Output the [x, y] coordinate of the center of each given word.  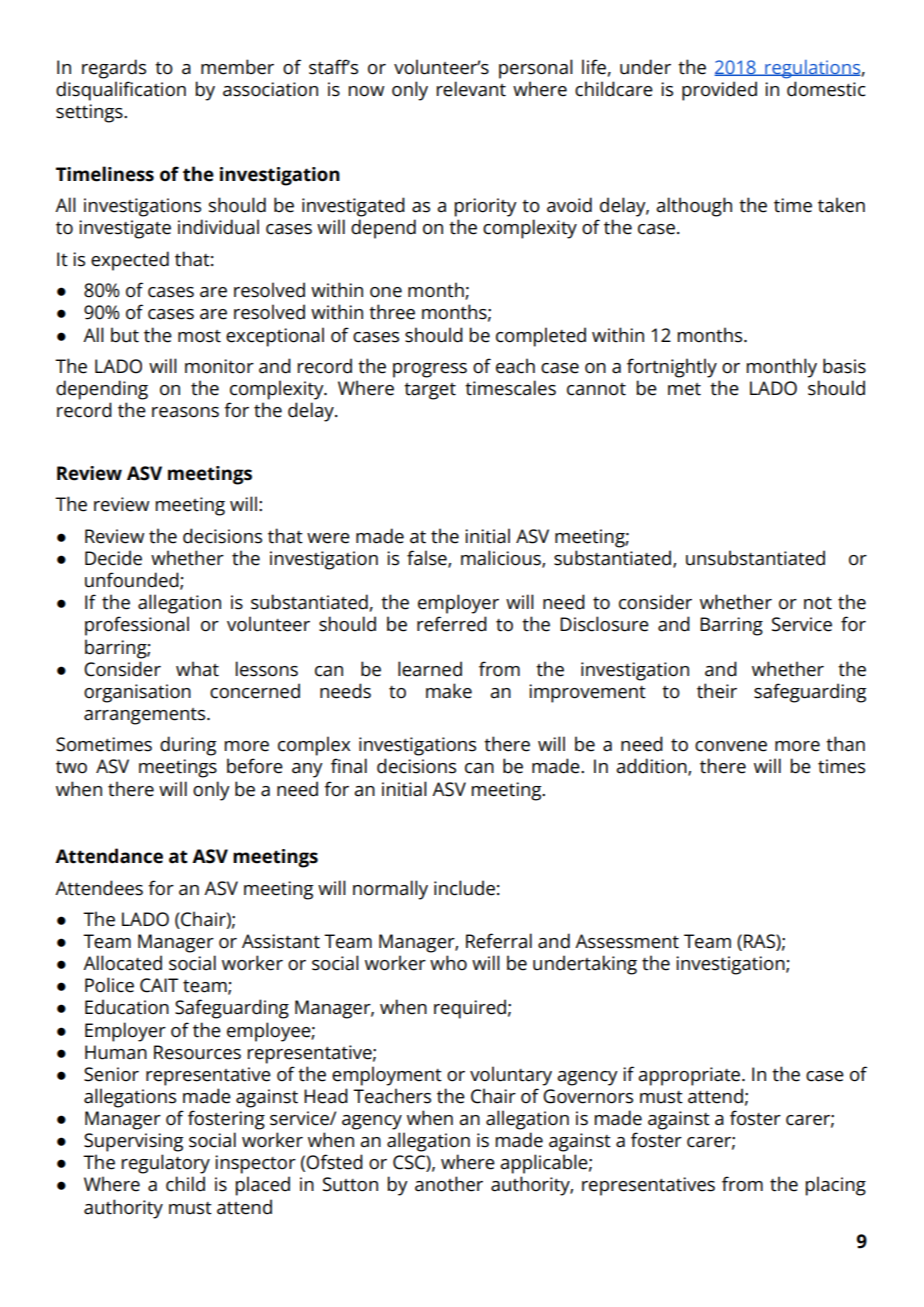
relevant [471, 89]
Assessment [627, 941]
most [199, 336]
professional [137, 626]
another [449, 1184]
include [464, 888]
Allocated [122, 963]
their [717, 691]
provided [719, 91]
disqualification [121, 91]
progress [430, 370]
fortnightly [672, 368]
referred [452, 624]
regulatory [166, 1164]
